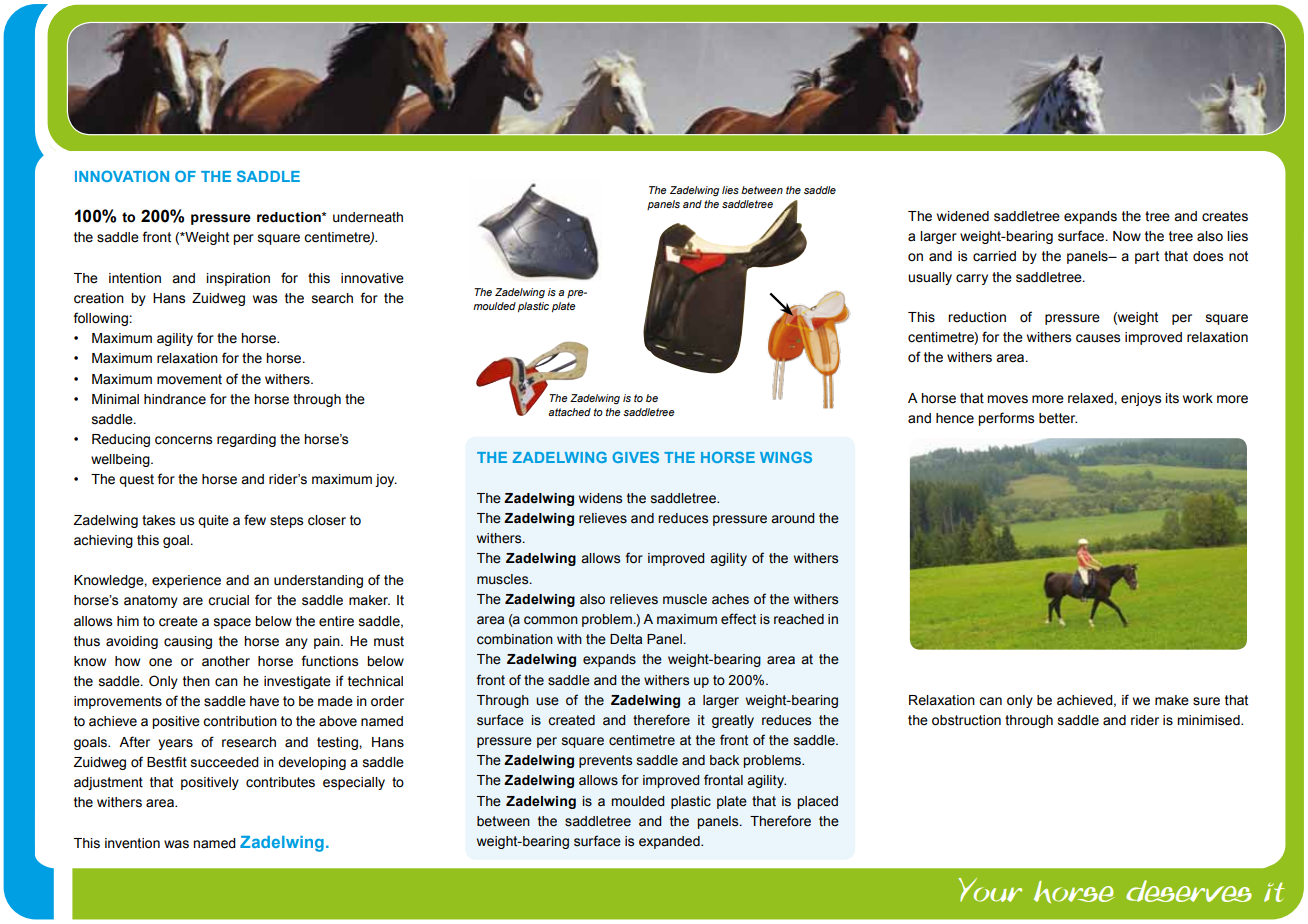 This document has height=924, width=1308. What do you see at coordinates (600, 498) in the document?
I see `widens` at bounding box center [600, 498].
